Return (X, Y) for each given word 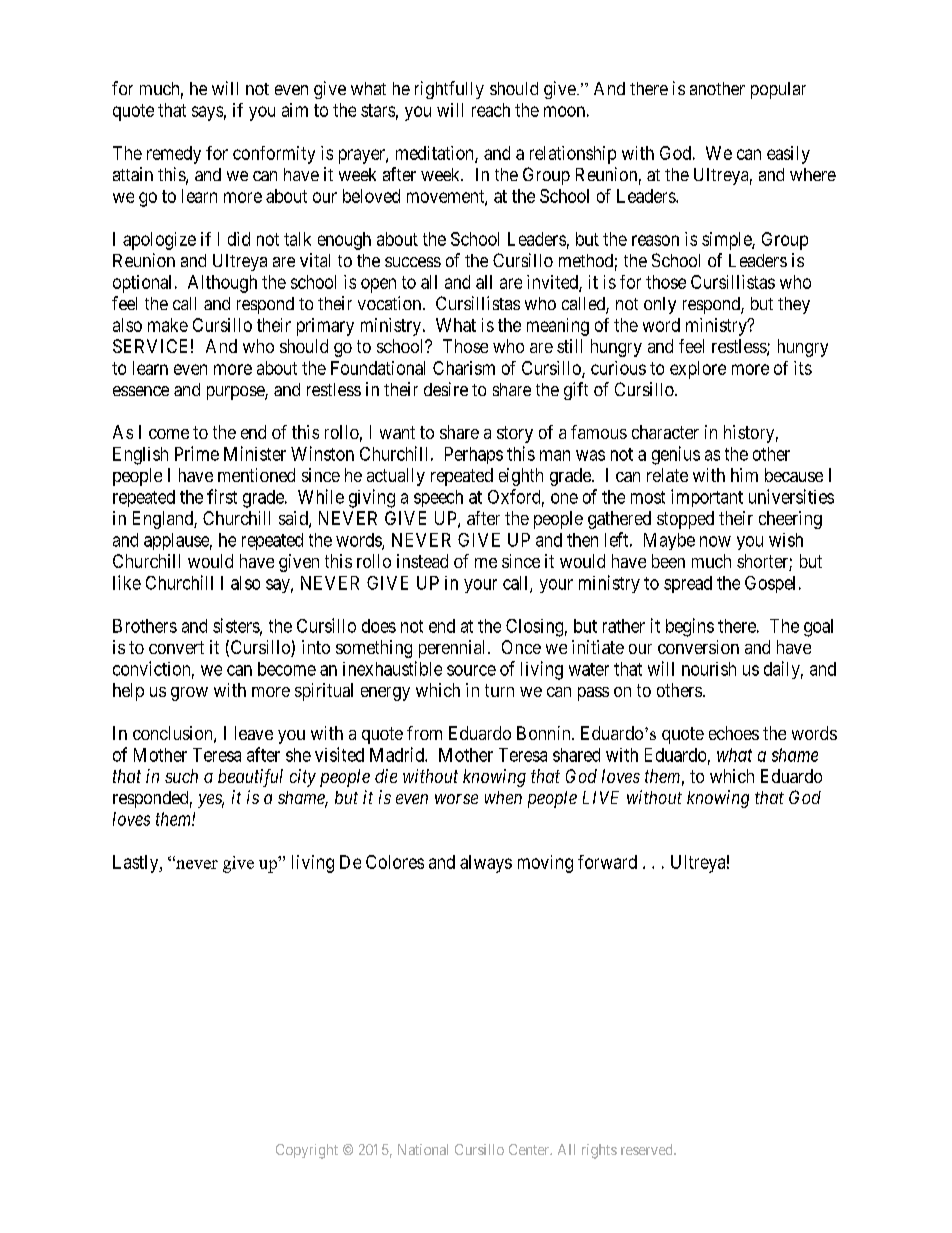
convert (176, 647)
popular (778, 90)
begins (690, 627)
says (207, 113)
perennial (454, 649)
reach (491, 110)
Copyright (307, 1151)
